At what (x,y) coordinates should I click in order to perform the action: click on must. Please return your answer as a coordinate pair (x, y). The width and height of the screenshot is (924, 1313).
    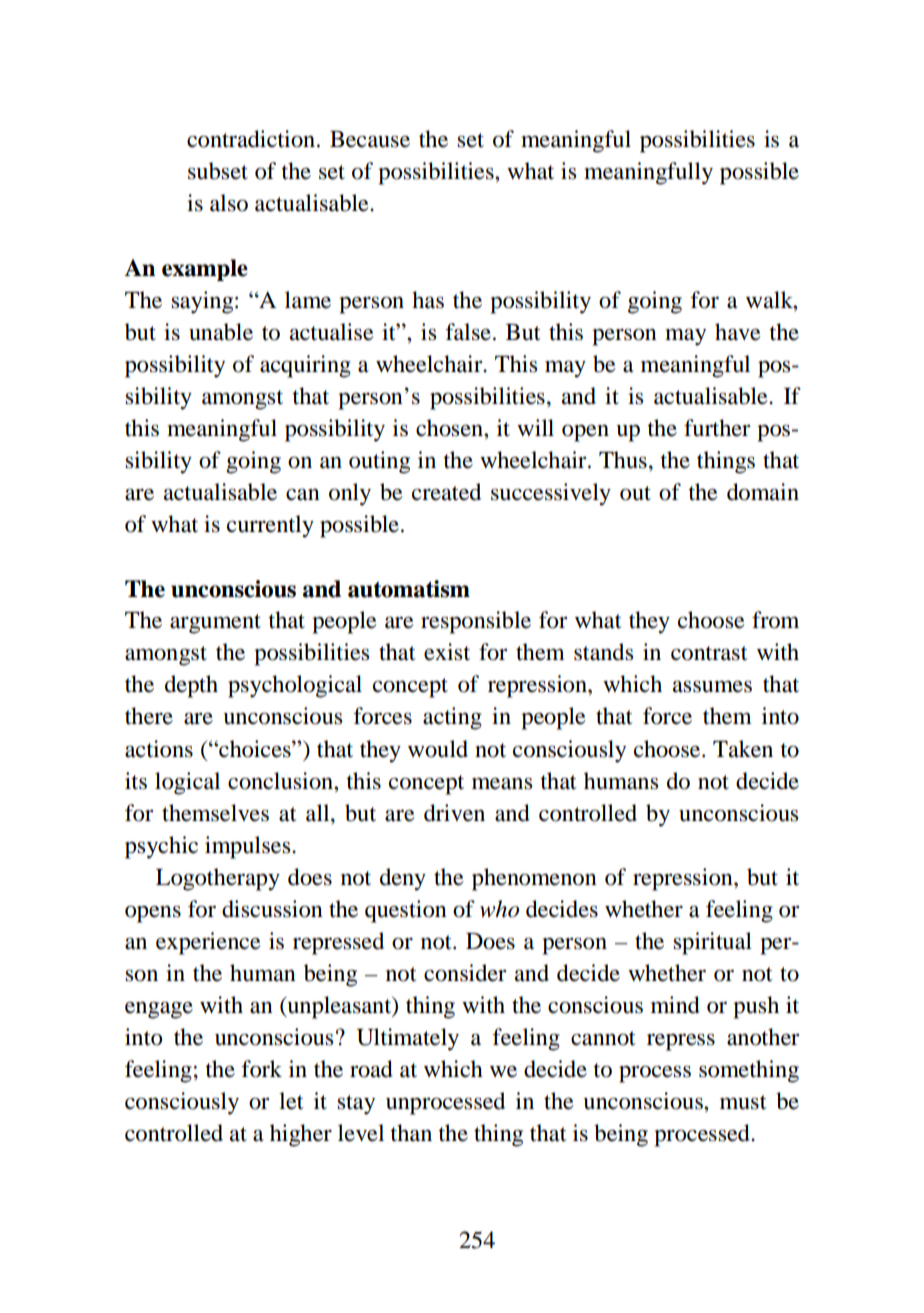
    Looking at the image, I should click on (743, 1102).
